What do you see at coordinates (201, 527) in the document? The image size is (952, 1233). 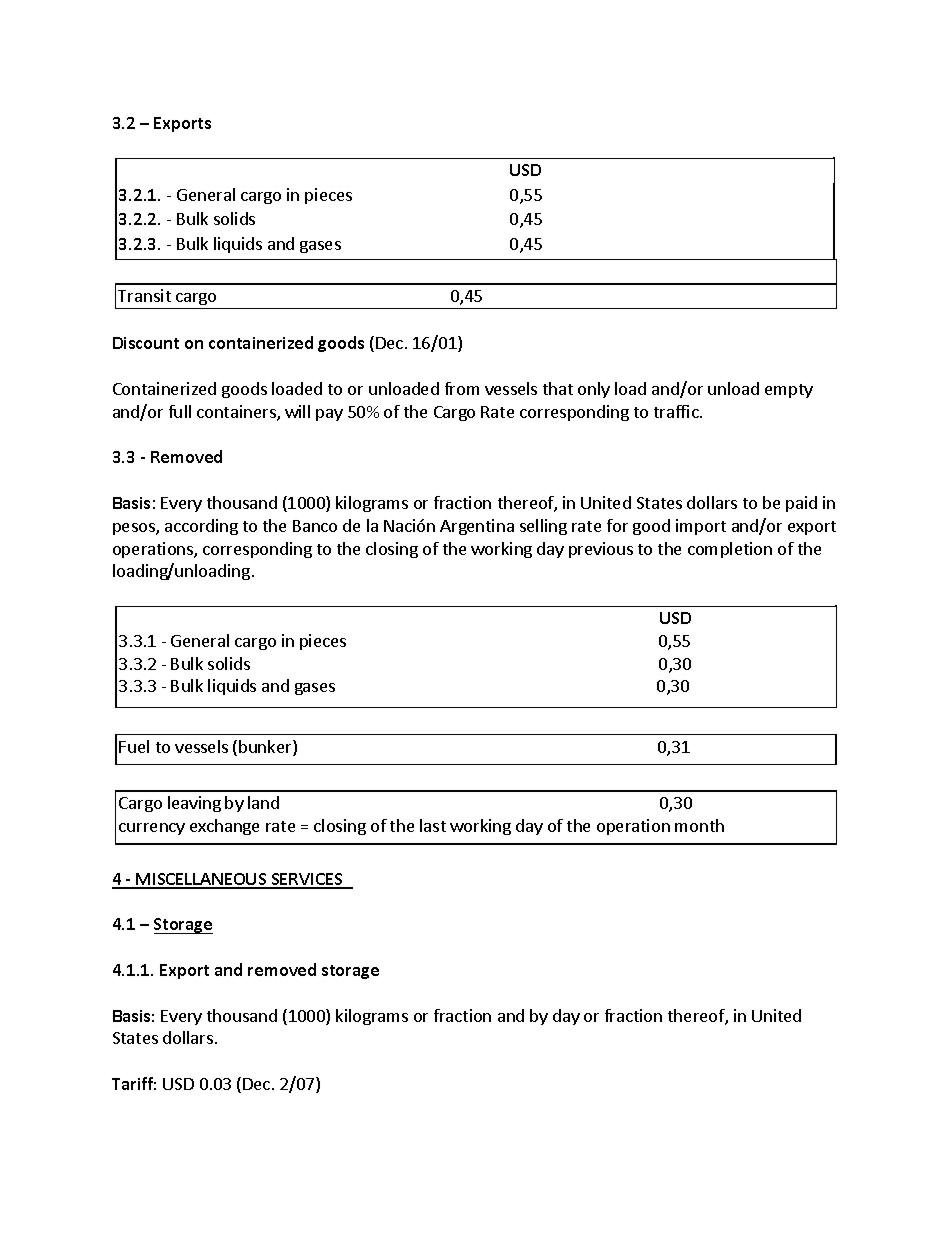 I see `according` at bounding box center [201, 527].
